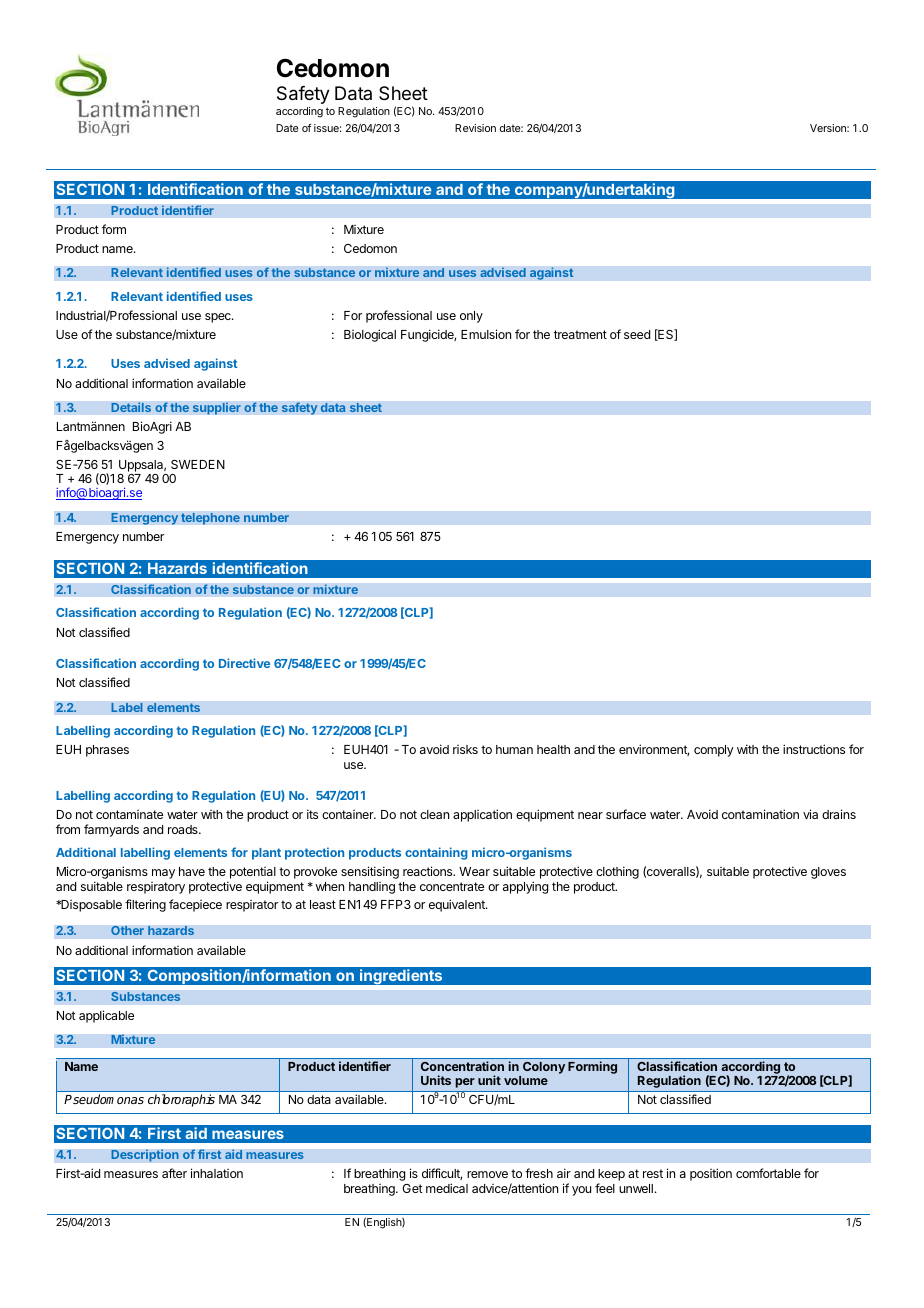 This page has height=1308, width=924. Describe the element at coordinates (637, 334) in the page. I see `seed` at that location.
